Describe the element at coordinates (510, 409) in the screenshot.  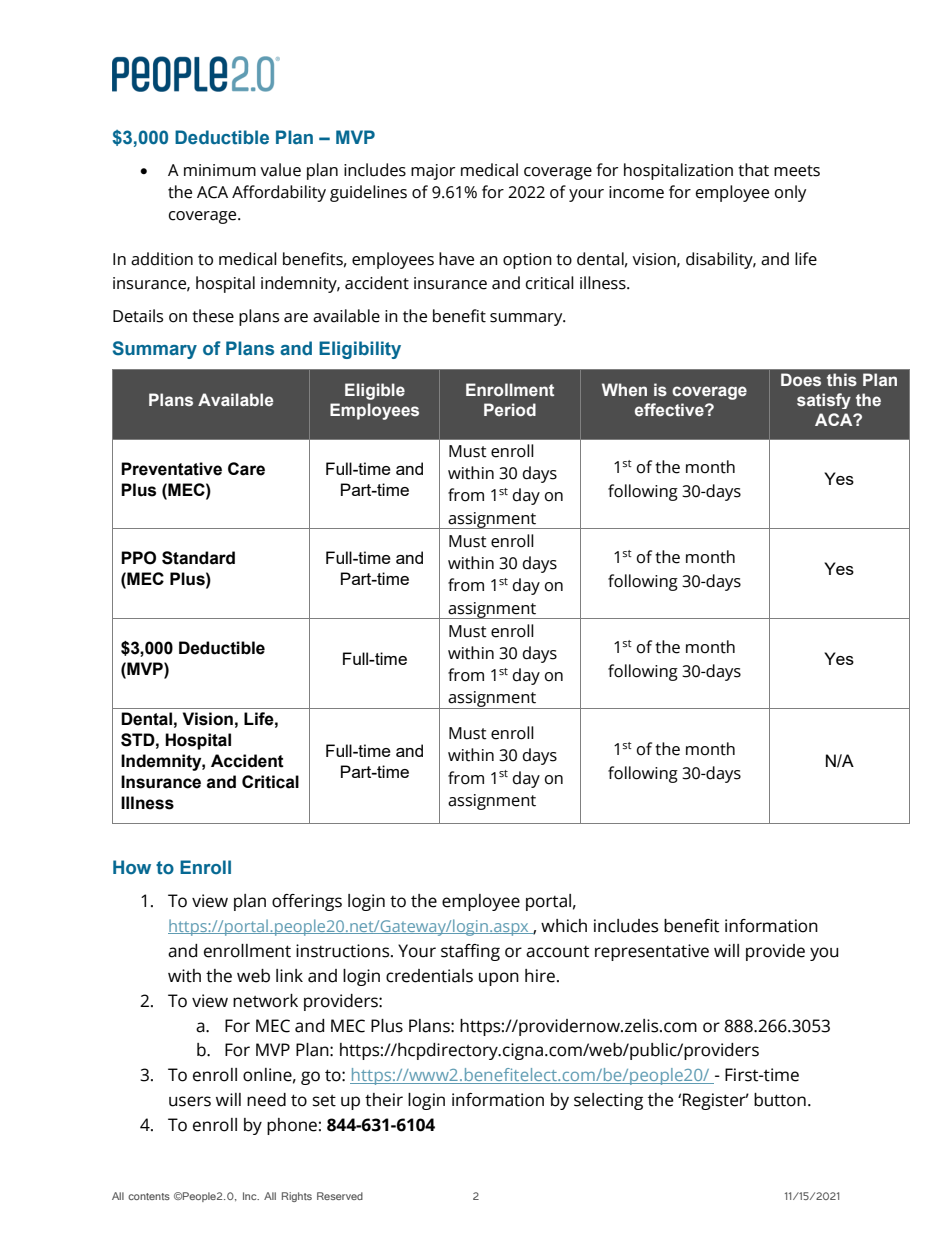
I see `Period` at that location.
